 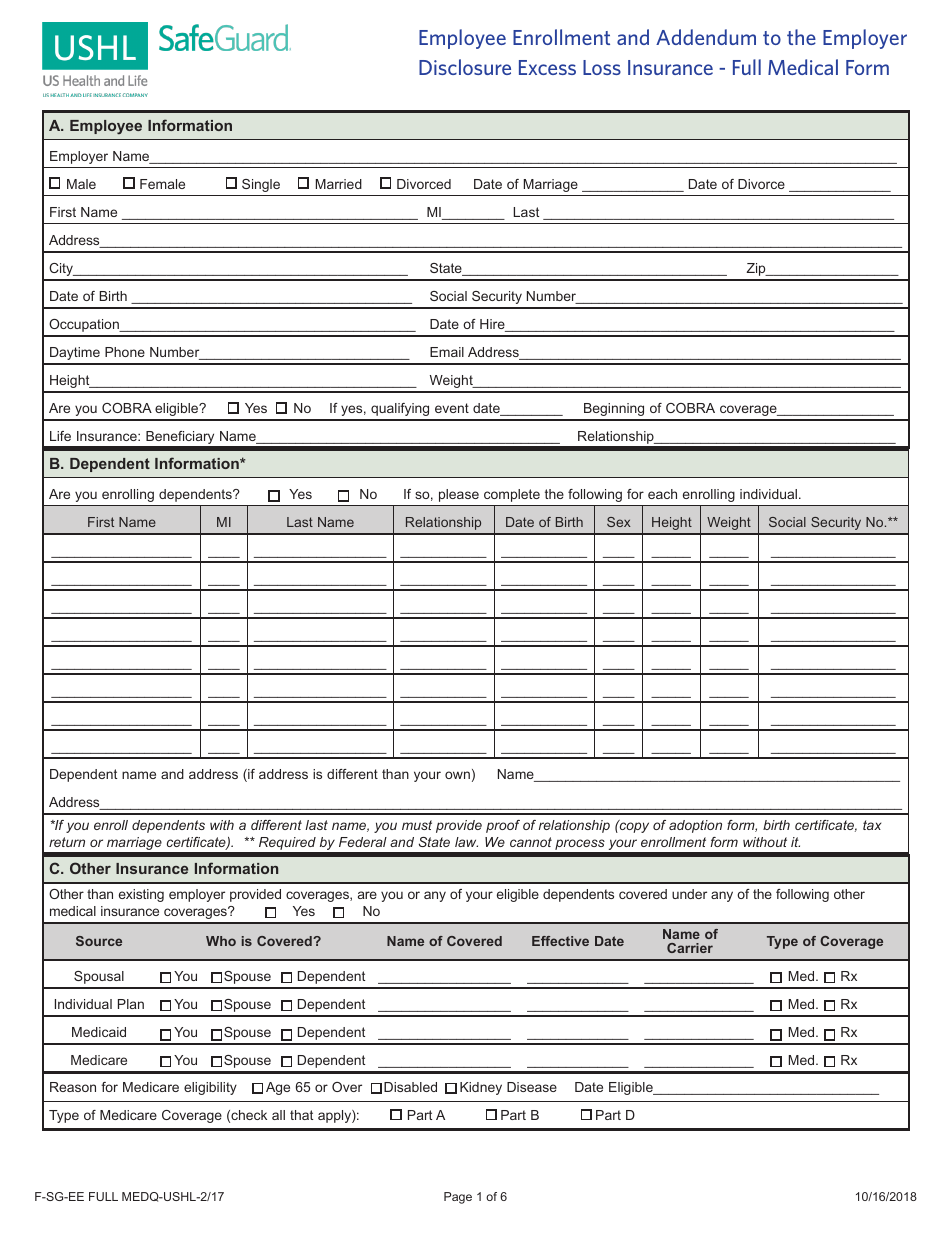 I want to click on adoption, so click(x=695, y=826).
